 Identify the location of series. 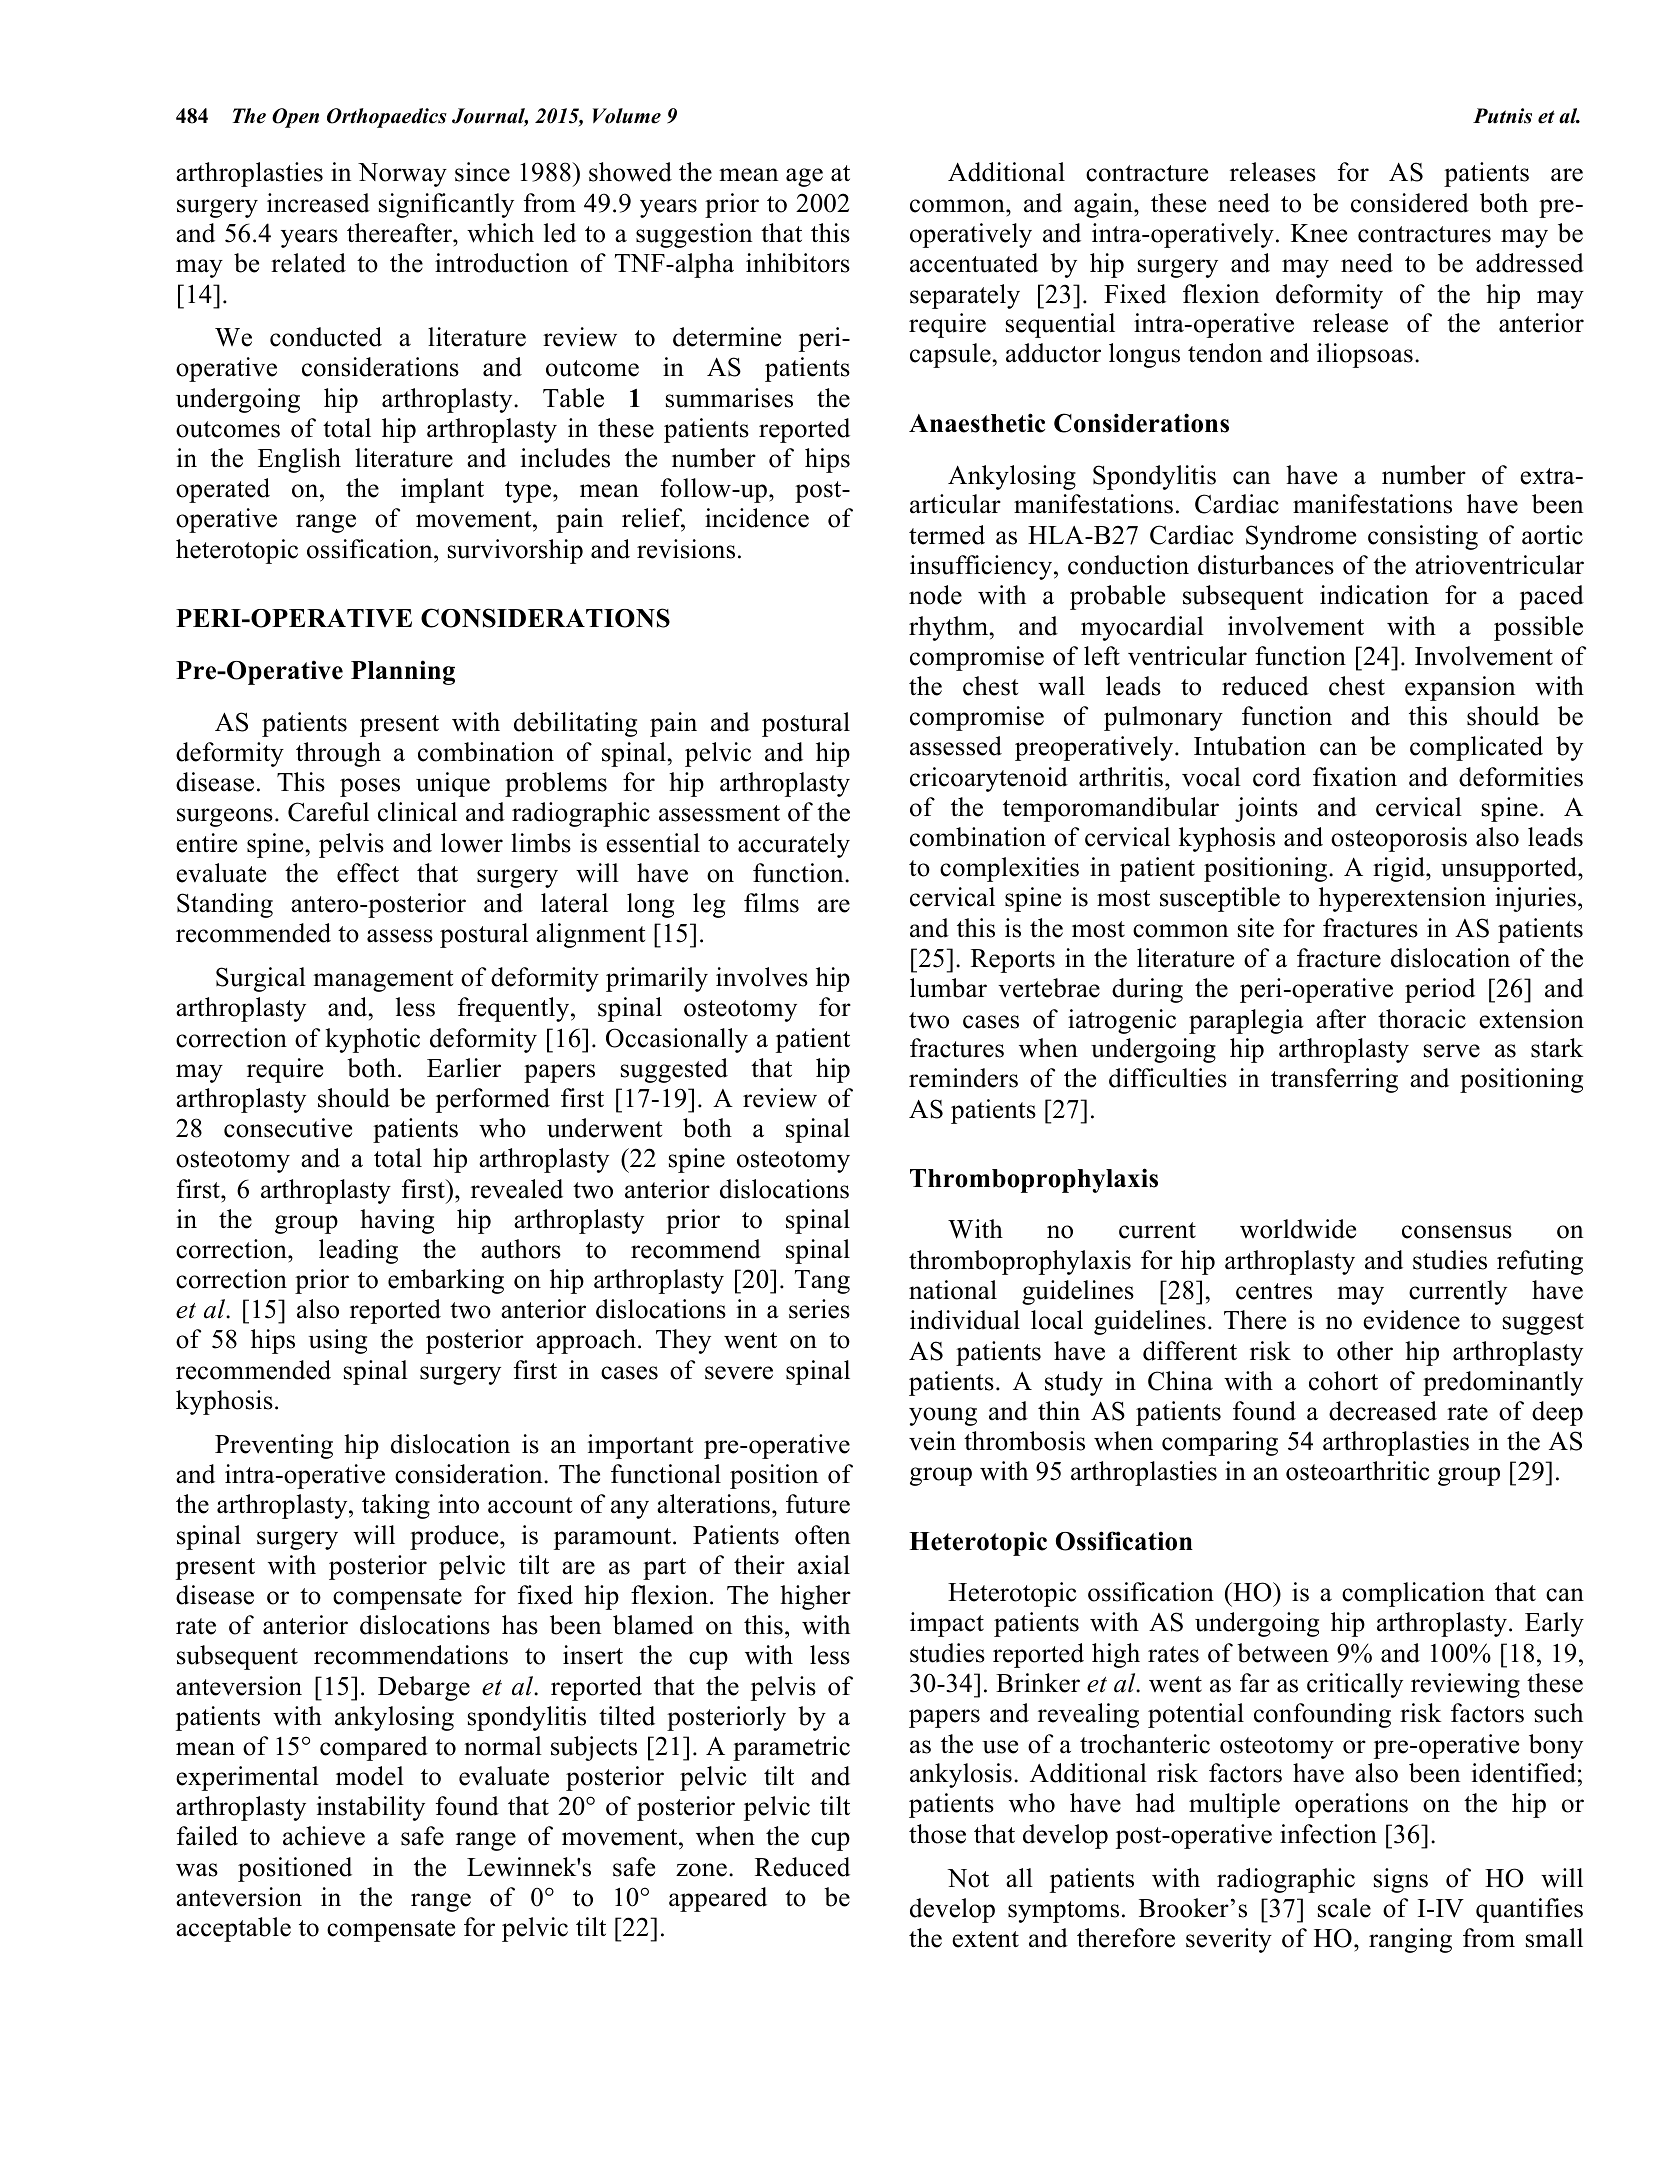
(819, 1309).
